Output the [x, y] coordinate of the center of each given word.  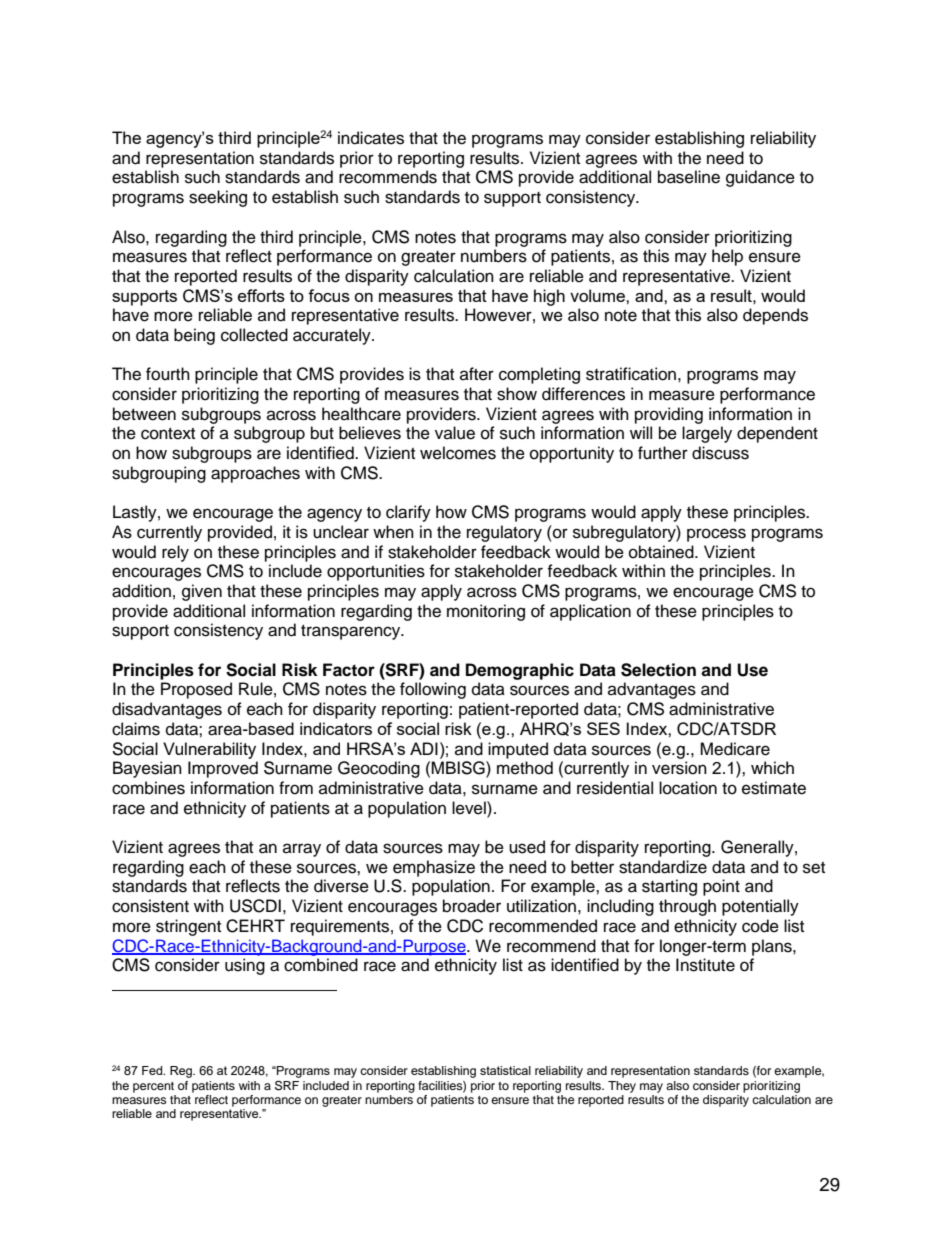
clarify [408, 513]
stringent [188, 927]
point [721, 887]
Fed [153, 1070]
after [477, 374]
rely [175, 553]
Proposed [196, 690]
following [433, 690]
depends [775, 316]
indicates [371, 138]
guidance [760, 178]
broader [472, 906]
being [194, 336]
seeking [218, 198]
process [716, 535]
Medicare [735, 749]
